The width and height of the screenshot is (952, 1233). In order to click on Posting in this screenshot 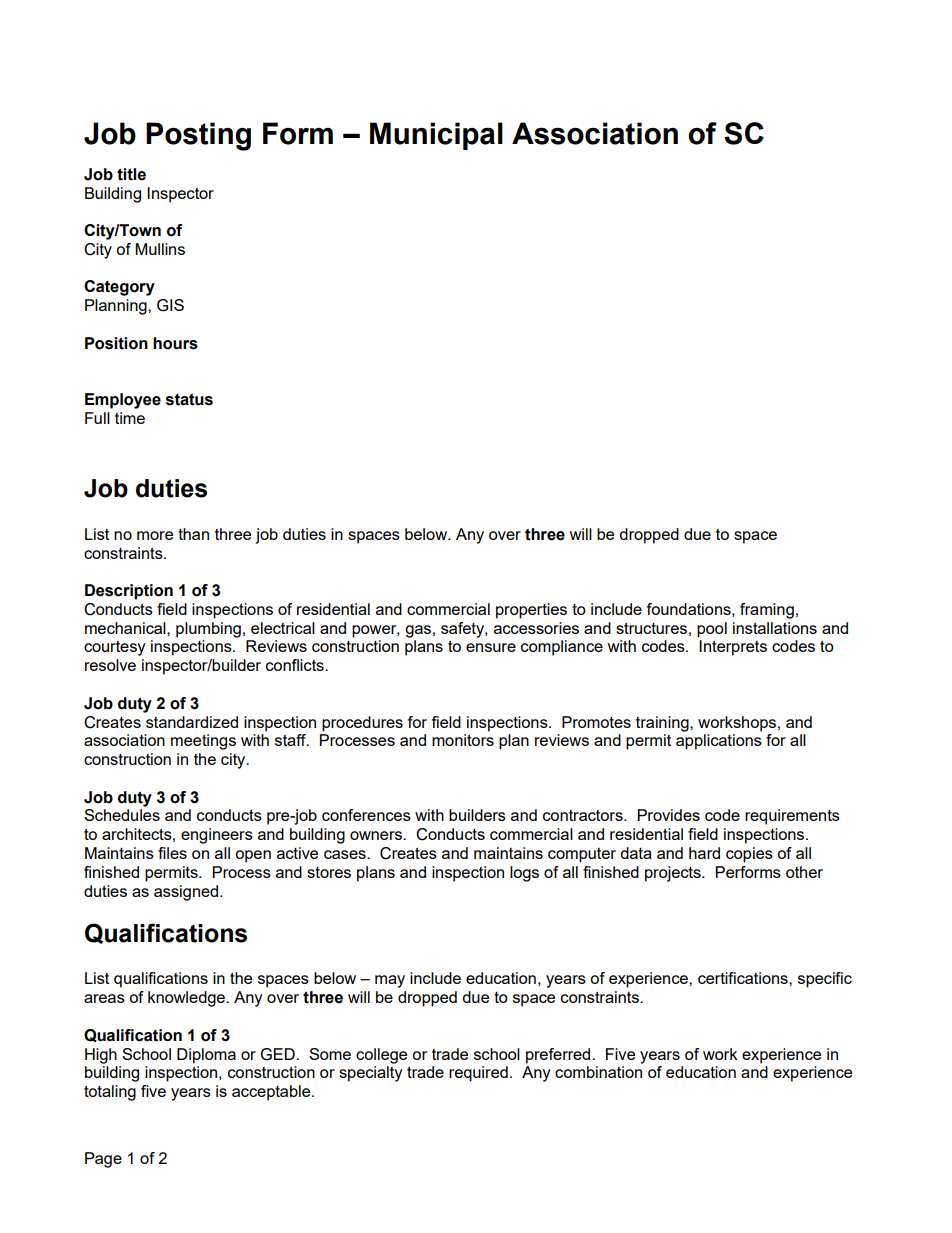, I will do `click(198, 136)`.
